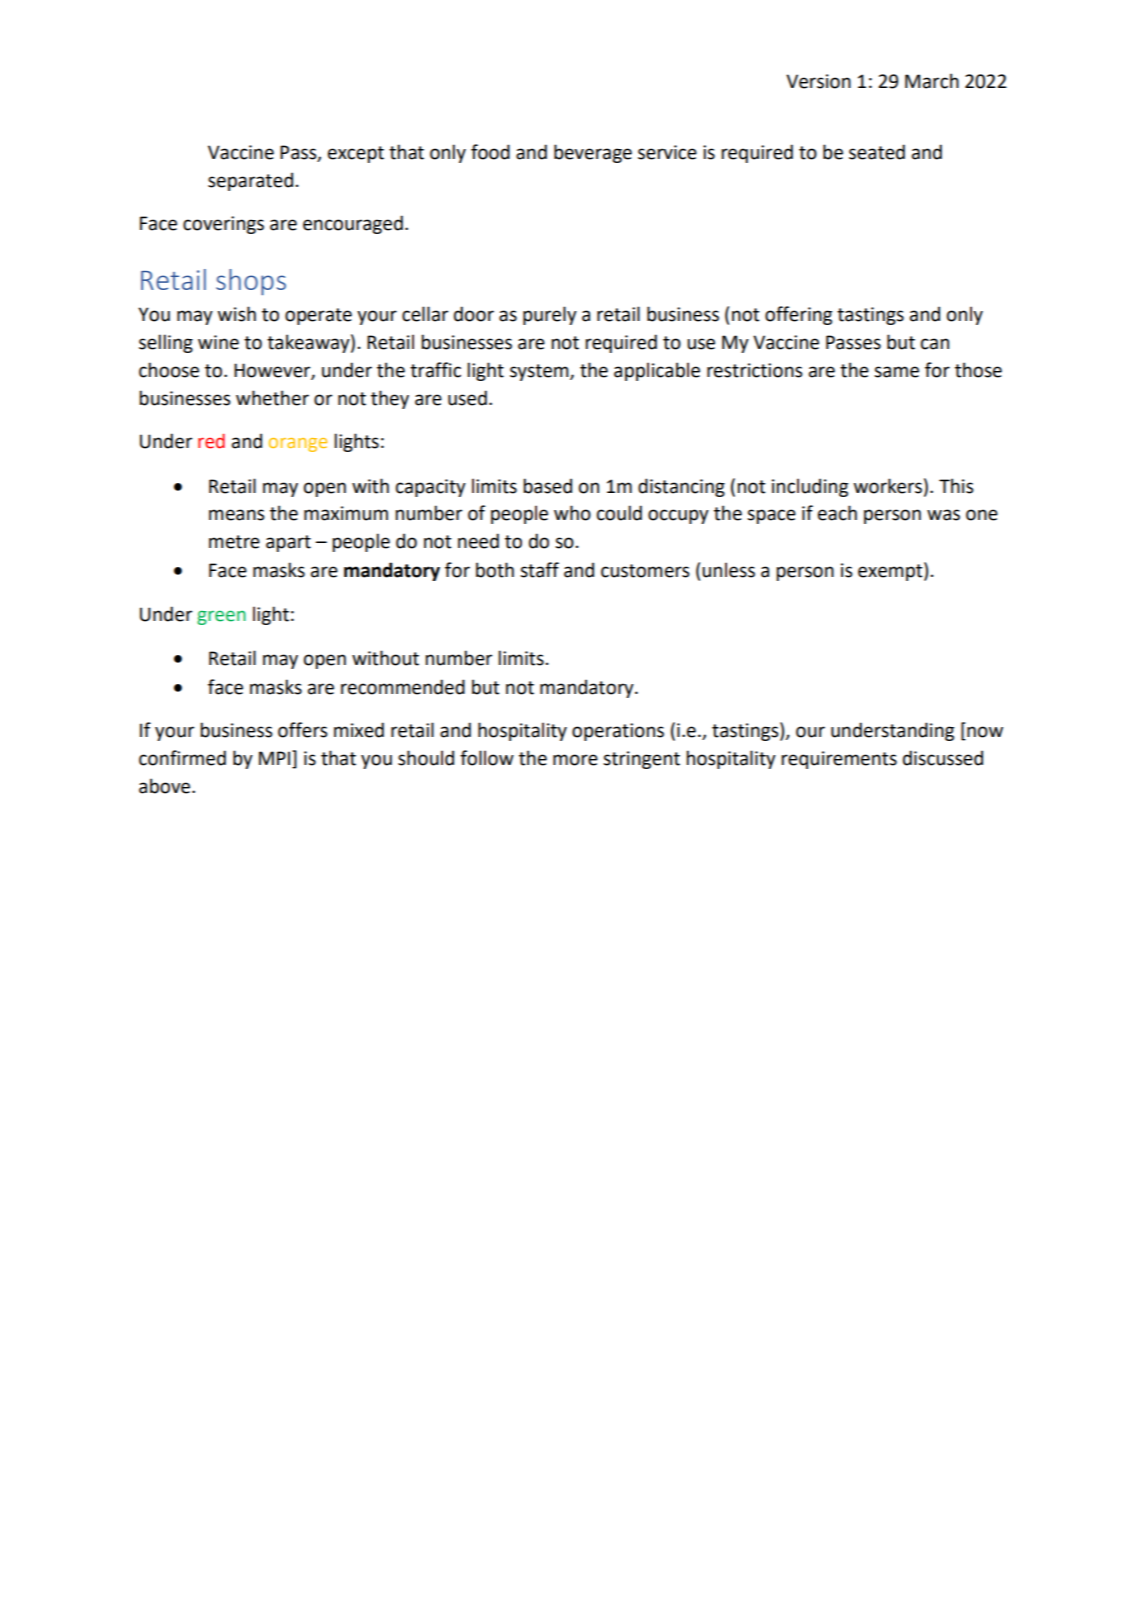  I want to click on except, so click(356, 154).
